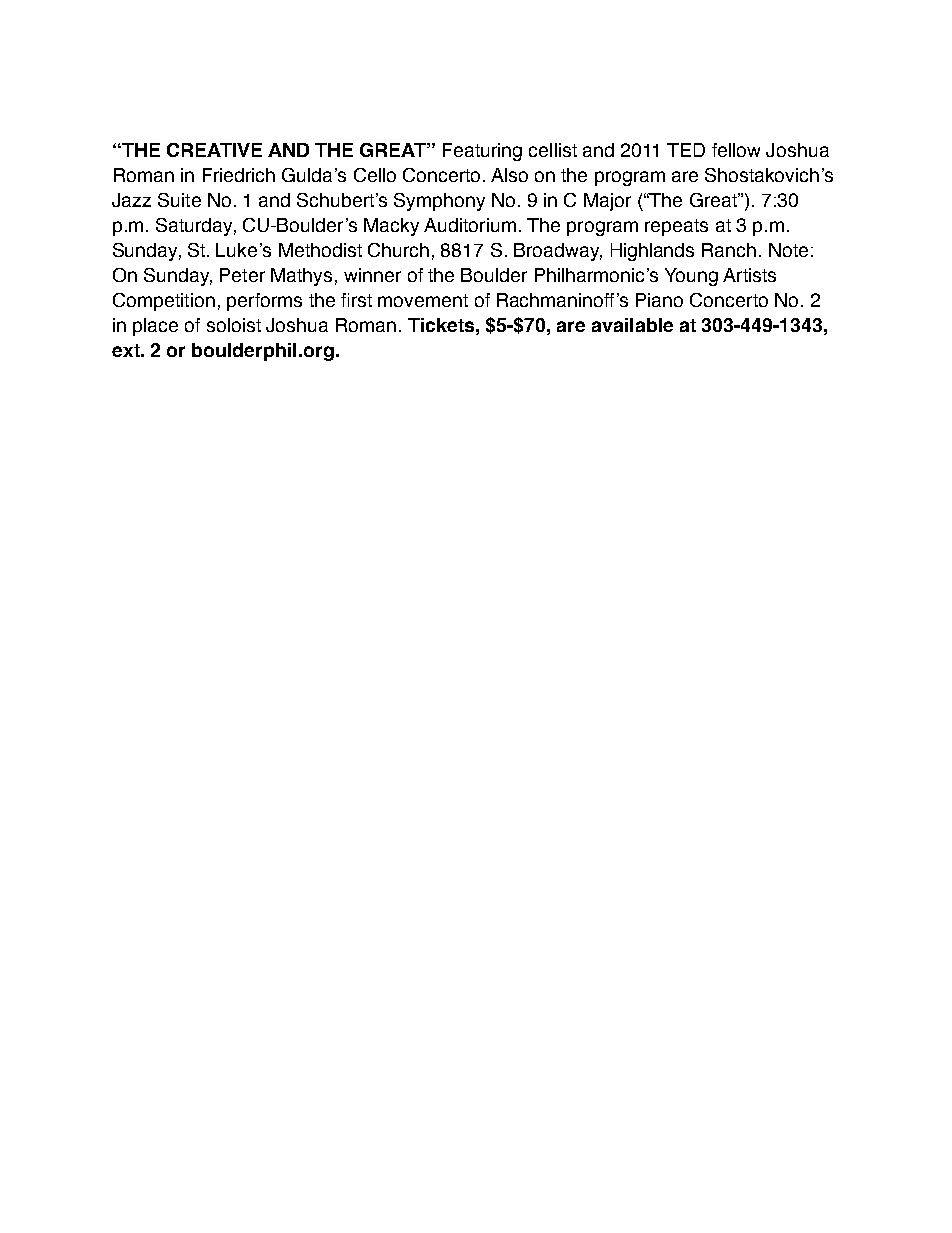 Image resolution: width=952 pixels, height=1233 pixels. I want to click on Methodist, so click(320, 250).
